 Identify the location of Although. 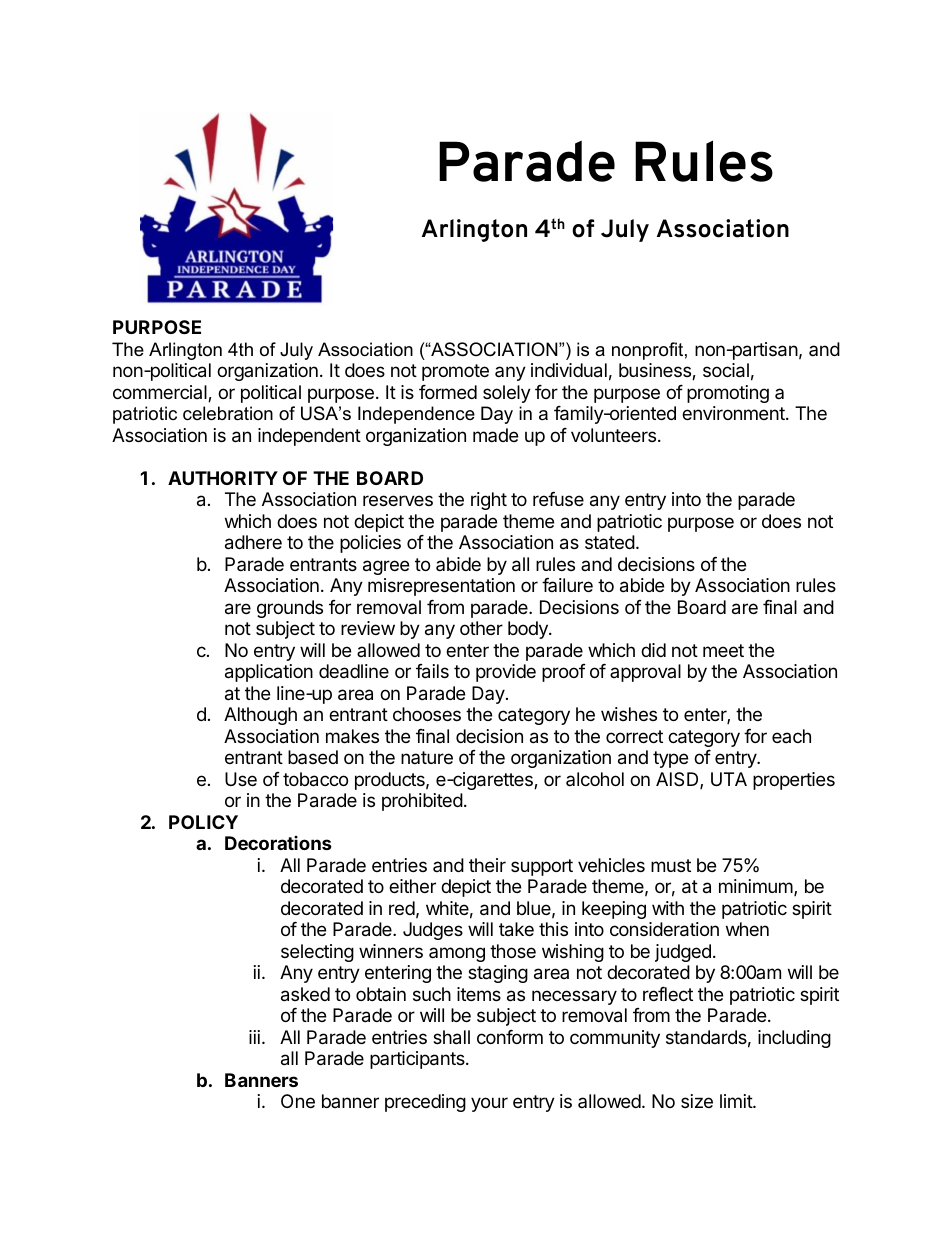
(260, 716).
